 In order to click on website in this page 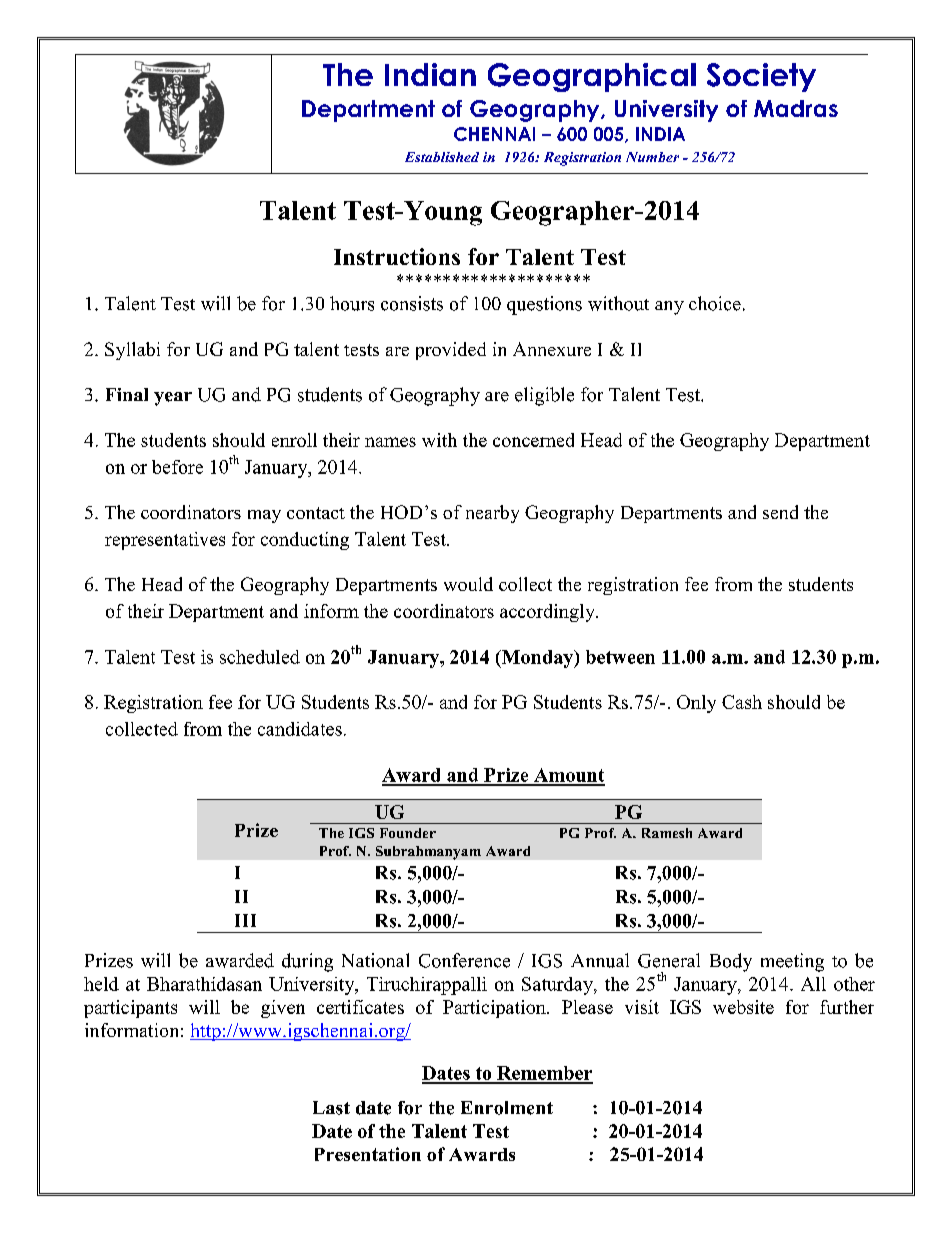, I will do `click(743, 1007)`.
